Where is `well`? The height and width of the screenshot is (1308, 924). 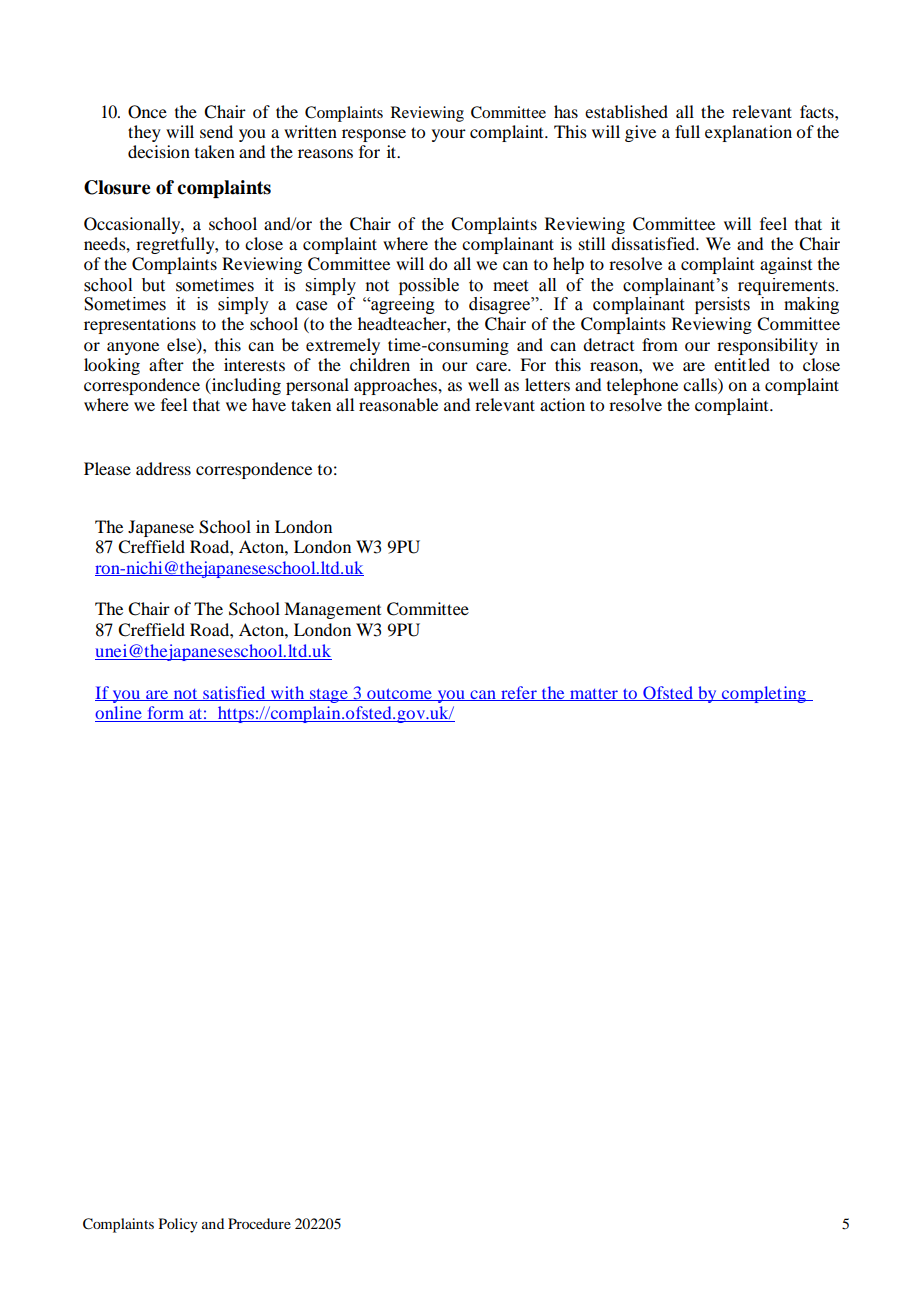
well is located at coordinates (483, 384).
